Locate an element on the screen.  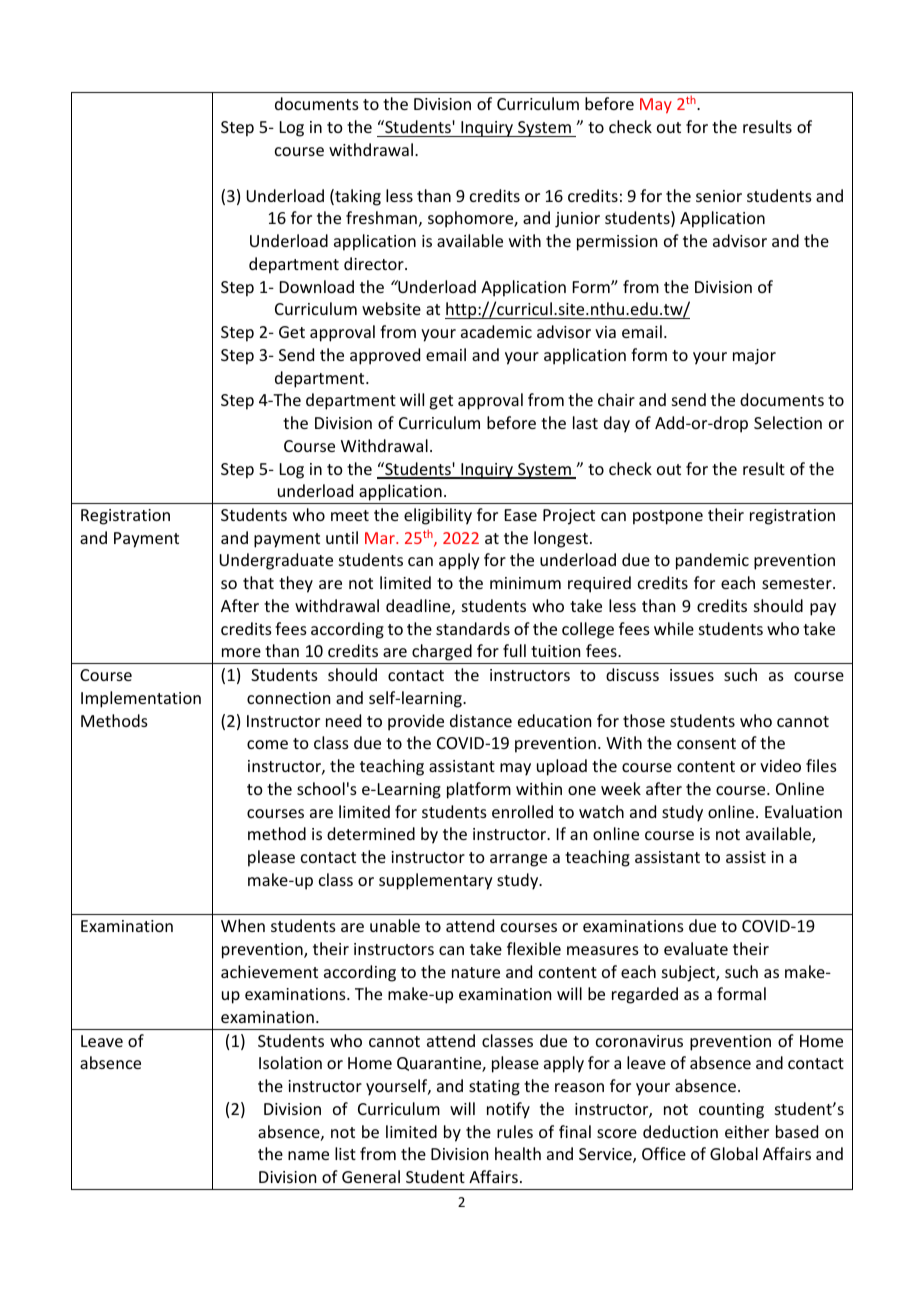
junior is located at coordinates (577, 220).
